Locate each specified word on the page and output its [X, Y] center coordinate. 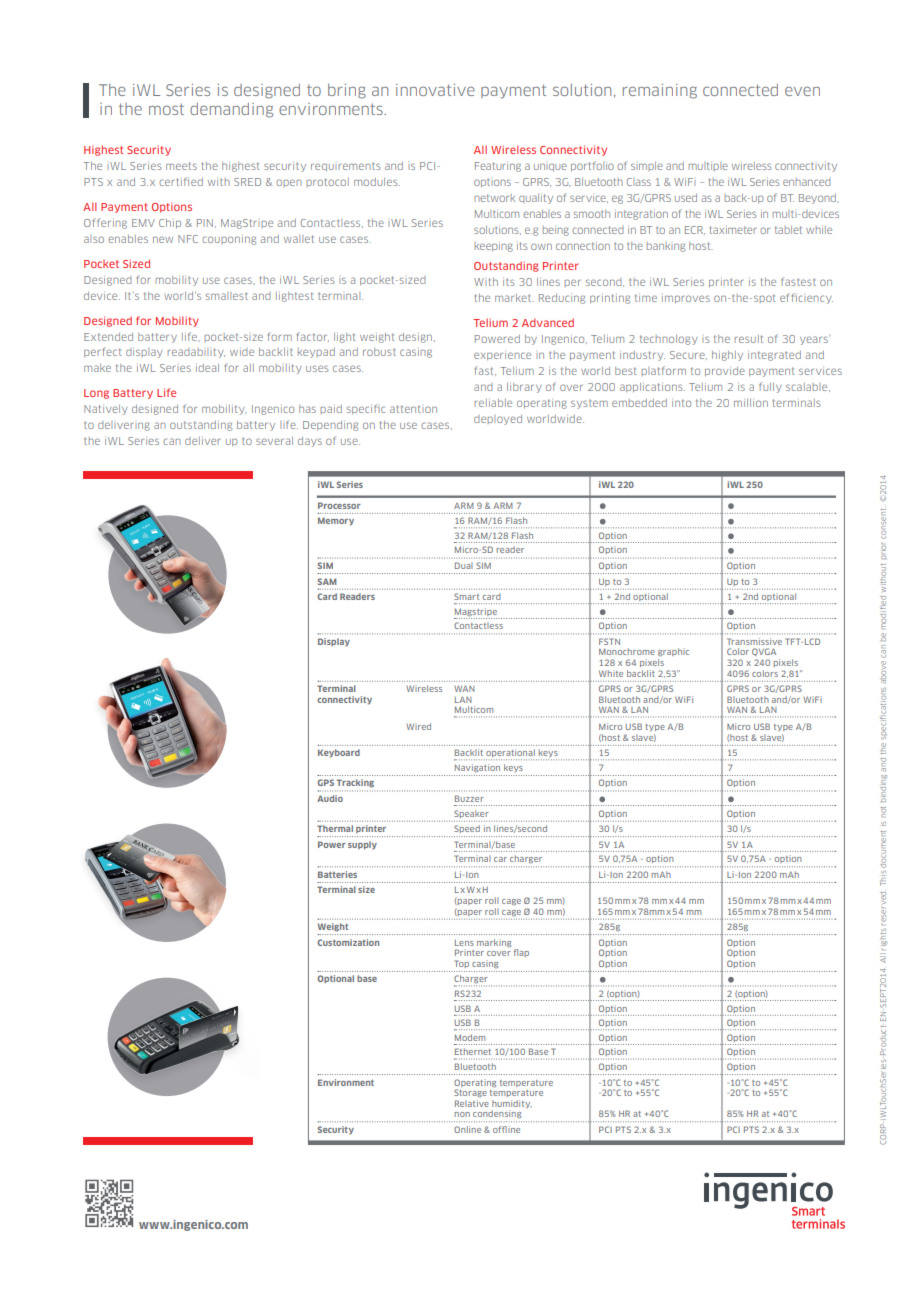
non [462, 1114]
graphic [673, 652]
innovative [435, 90]
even [802, 91]
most [166, 109]
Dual [464, 565]
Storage [470, 1093]
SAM [327, 581]
